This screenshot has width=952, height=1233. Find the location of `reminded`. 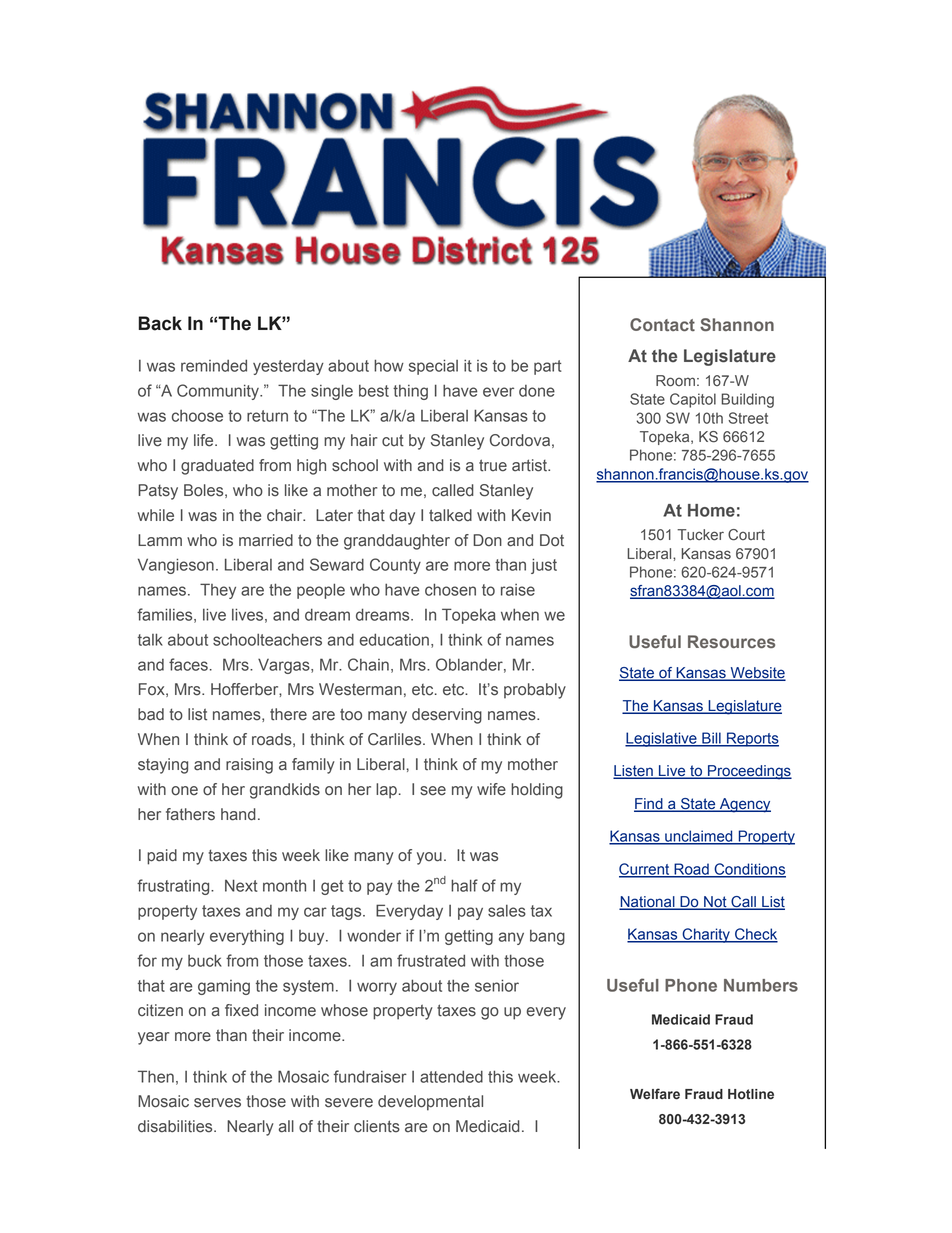

reminded is located at coordinates (214, 365).
